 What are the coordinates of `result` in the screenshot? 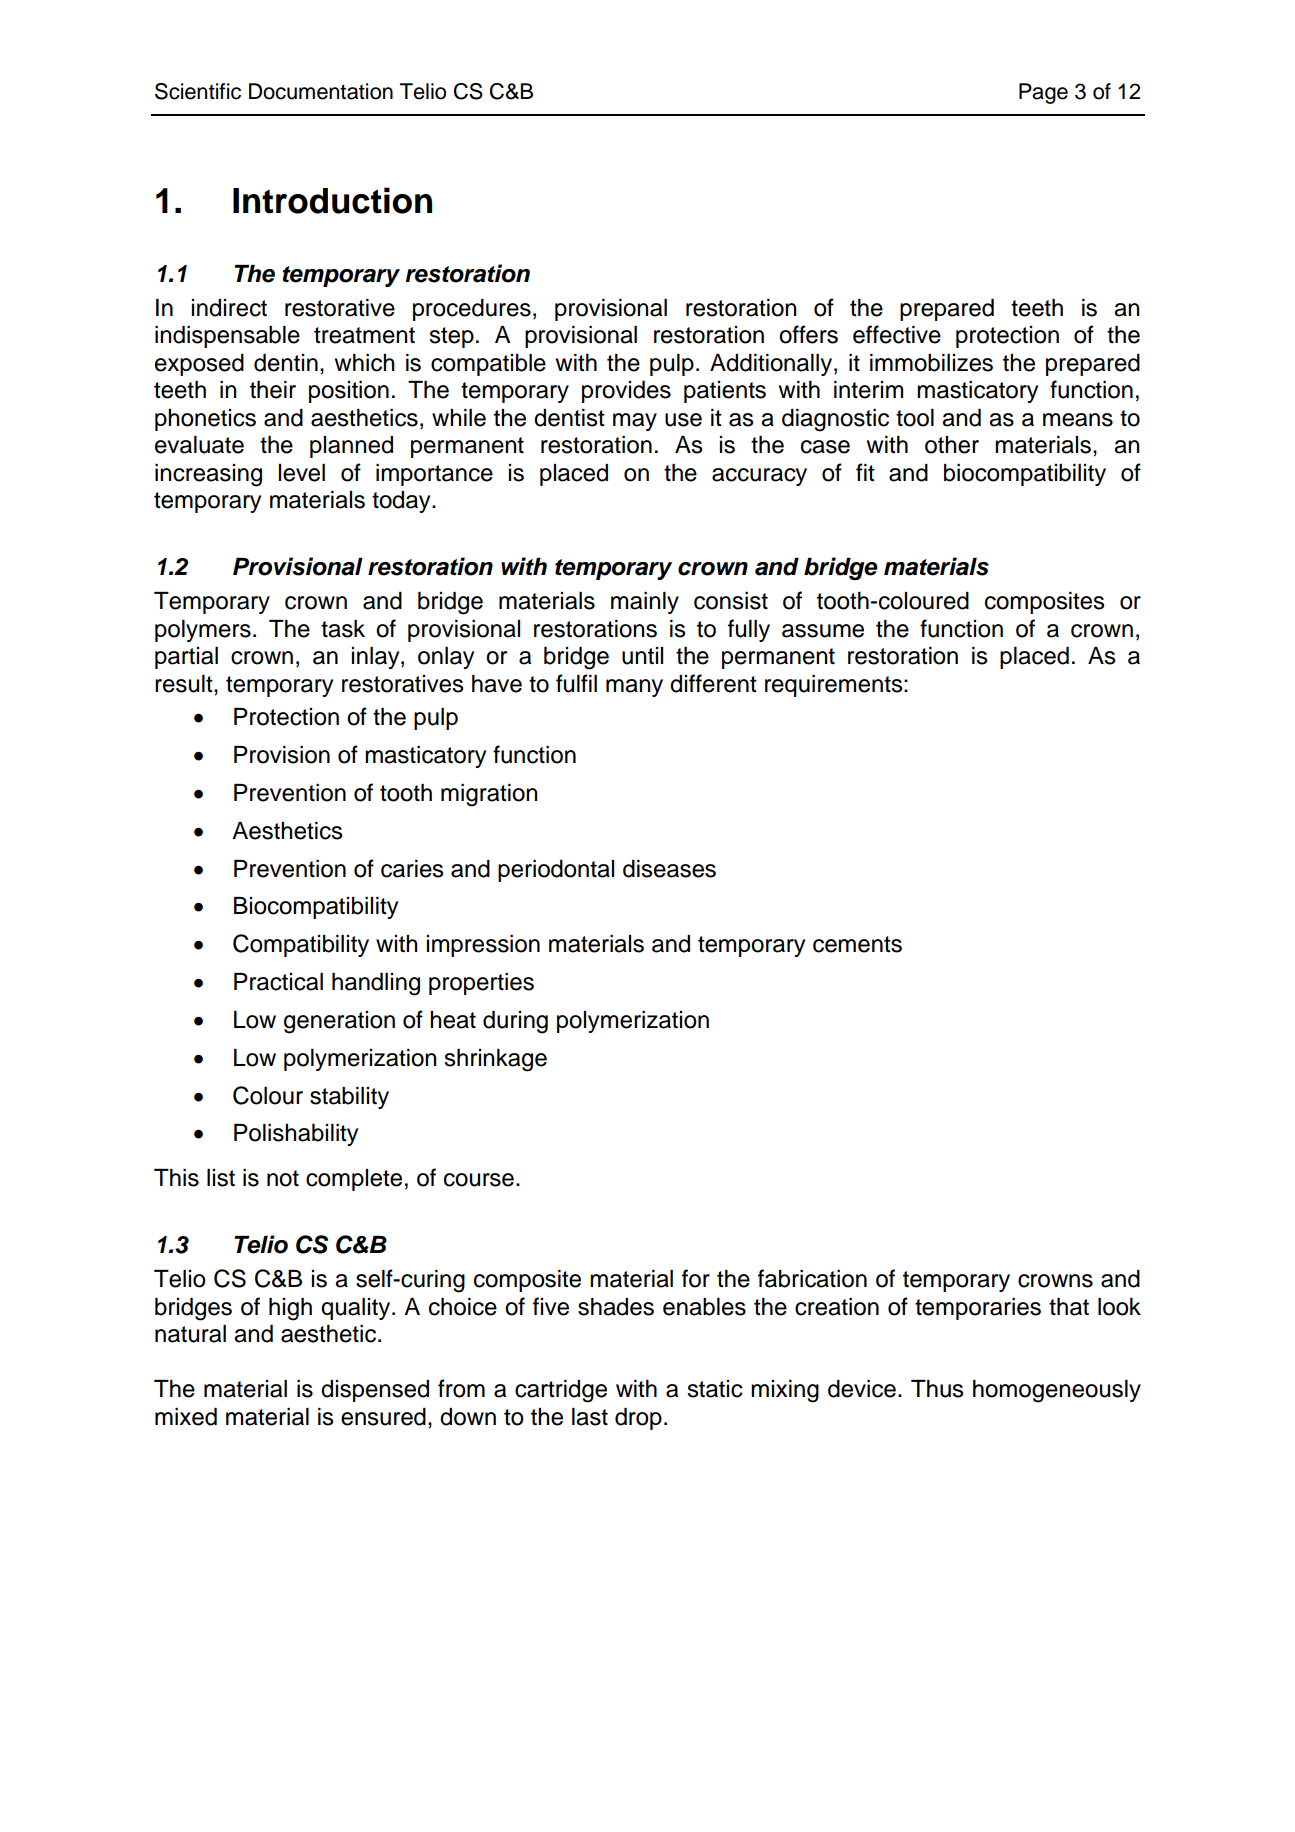 It's located at (185, 684).
